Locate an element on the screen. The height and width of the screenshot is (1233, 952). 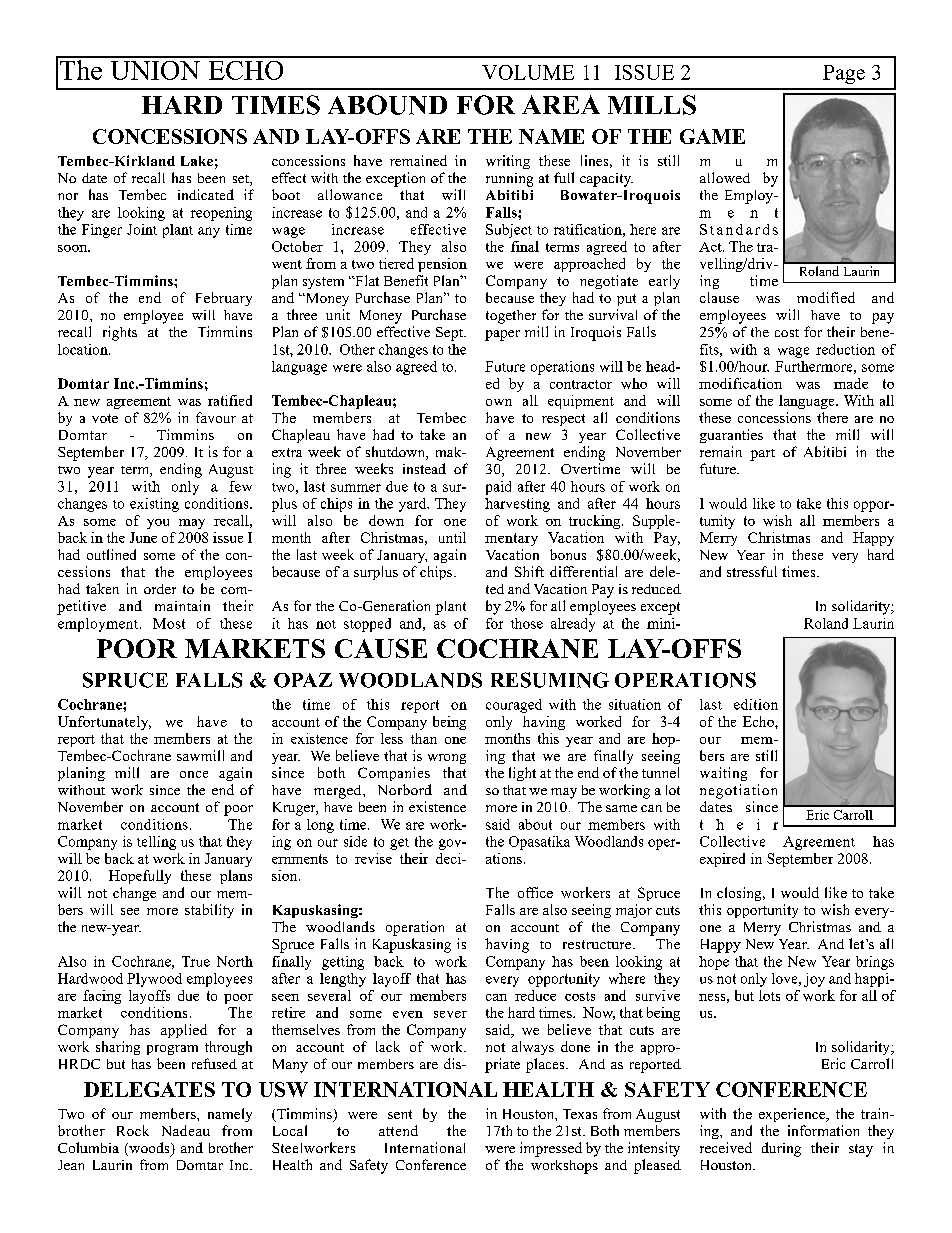
during is located at coordinates (781, 1149).
